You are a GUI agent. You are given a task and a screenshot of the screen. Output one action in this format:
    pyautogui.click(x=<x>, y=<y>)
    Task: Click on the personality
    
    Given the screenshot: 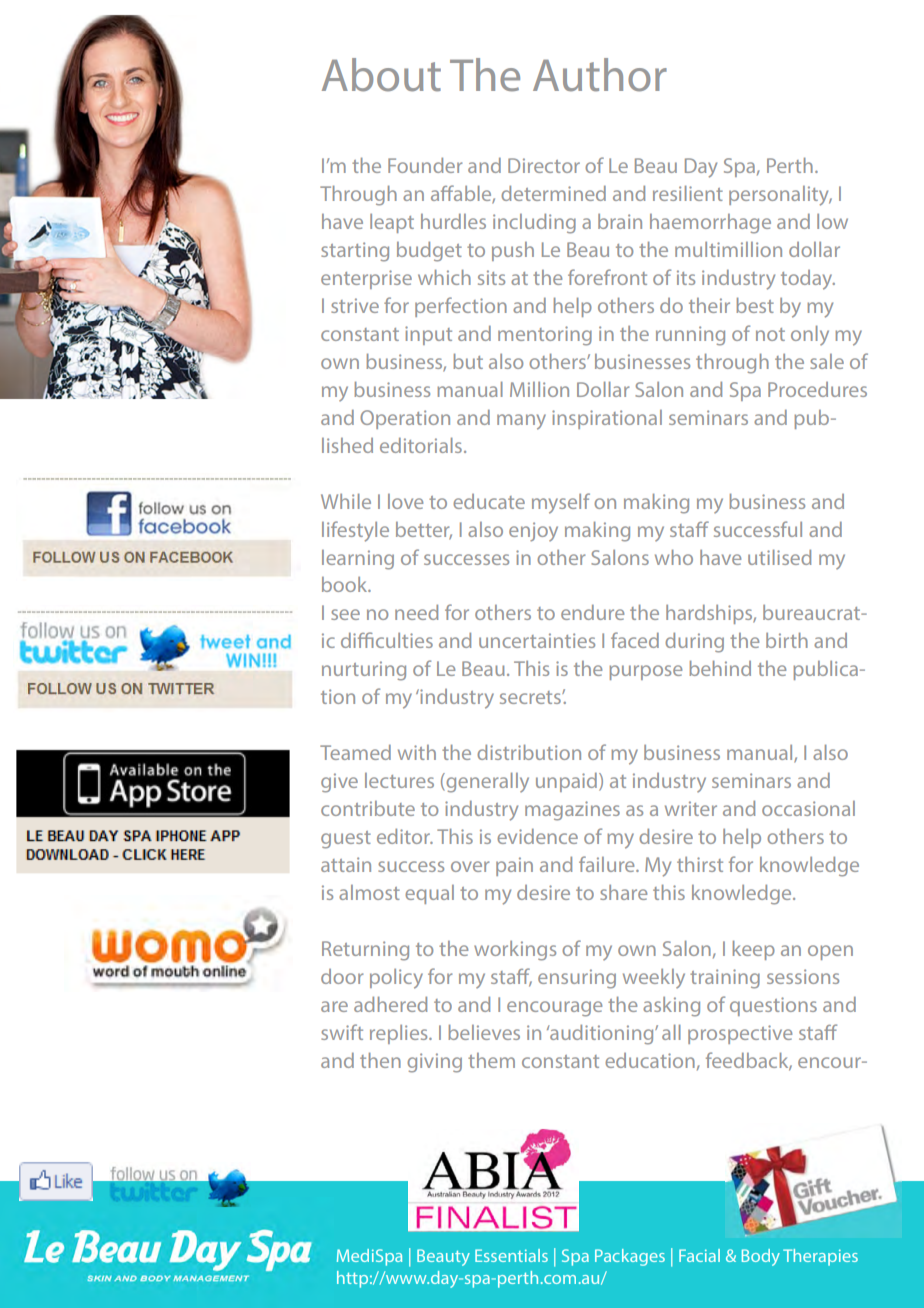 What is the action you would take?
    pyautogui.click(x=780, y=196)
